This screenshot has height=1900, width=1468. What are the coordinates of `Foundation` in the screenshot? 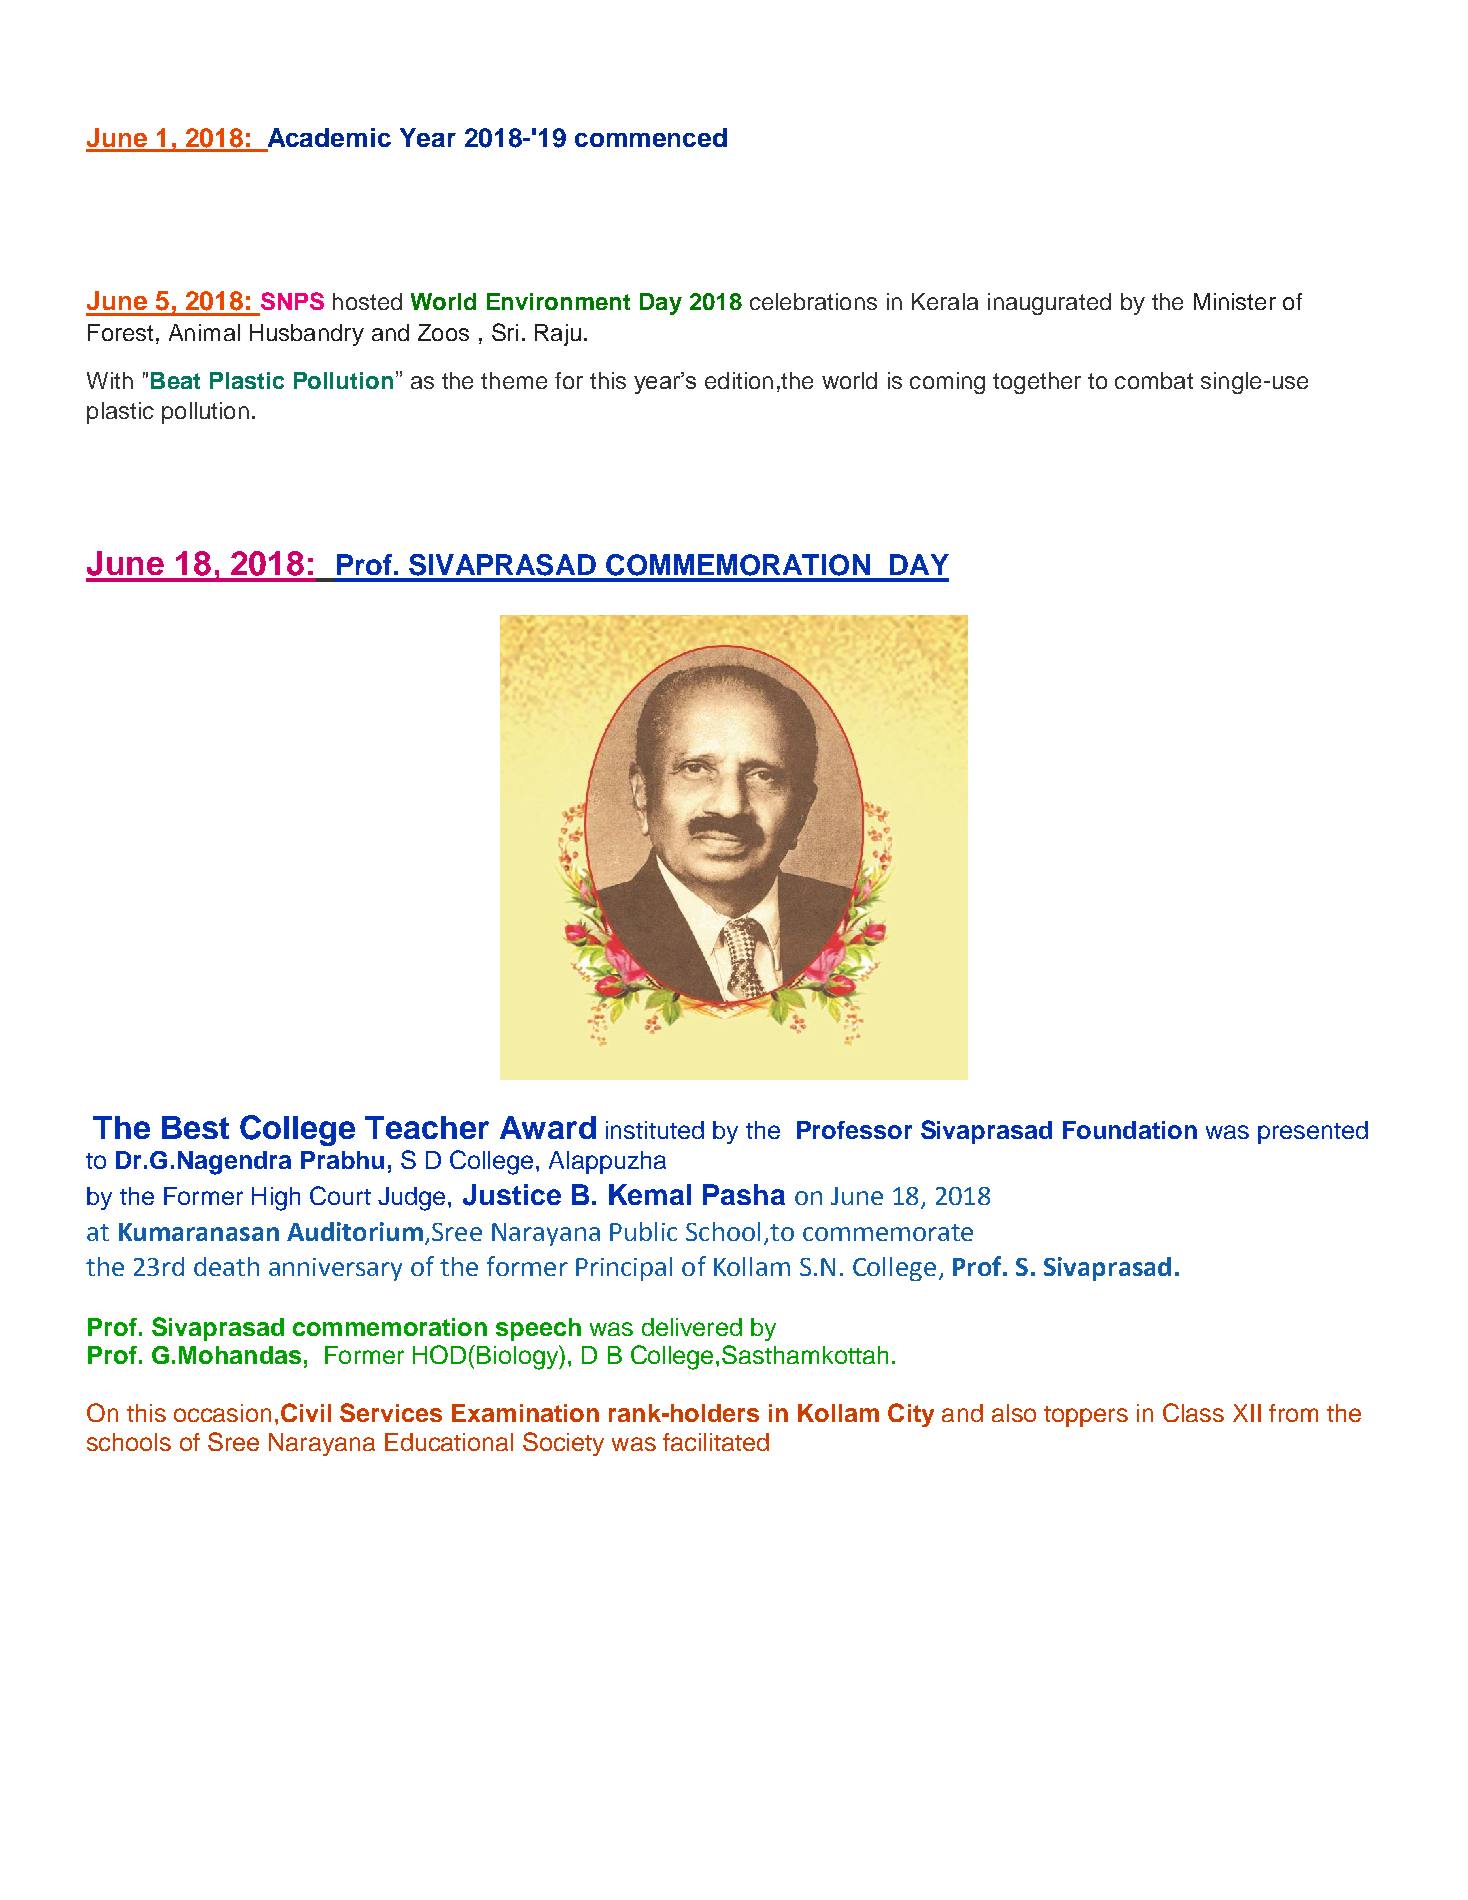 It's located at (1130, 1130).
